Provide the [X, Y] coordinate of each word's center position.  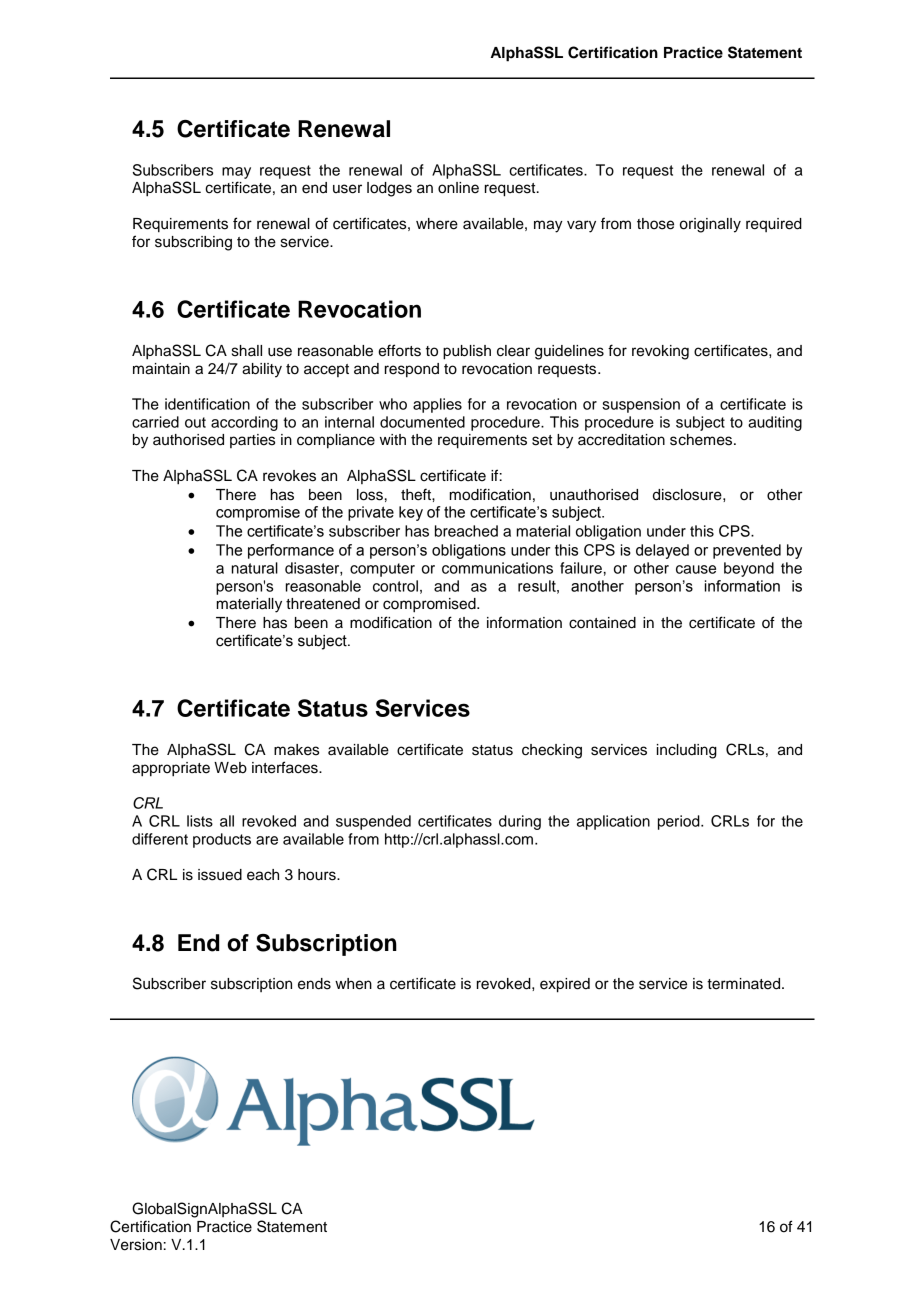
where [437, 224]
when [353, 984]
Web [230, 768]
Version [136, 1245]
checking [552, 751]
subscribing [193, 243]
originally [710, 225]
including [687, 751]
